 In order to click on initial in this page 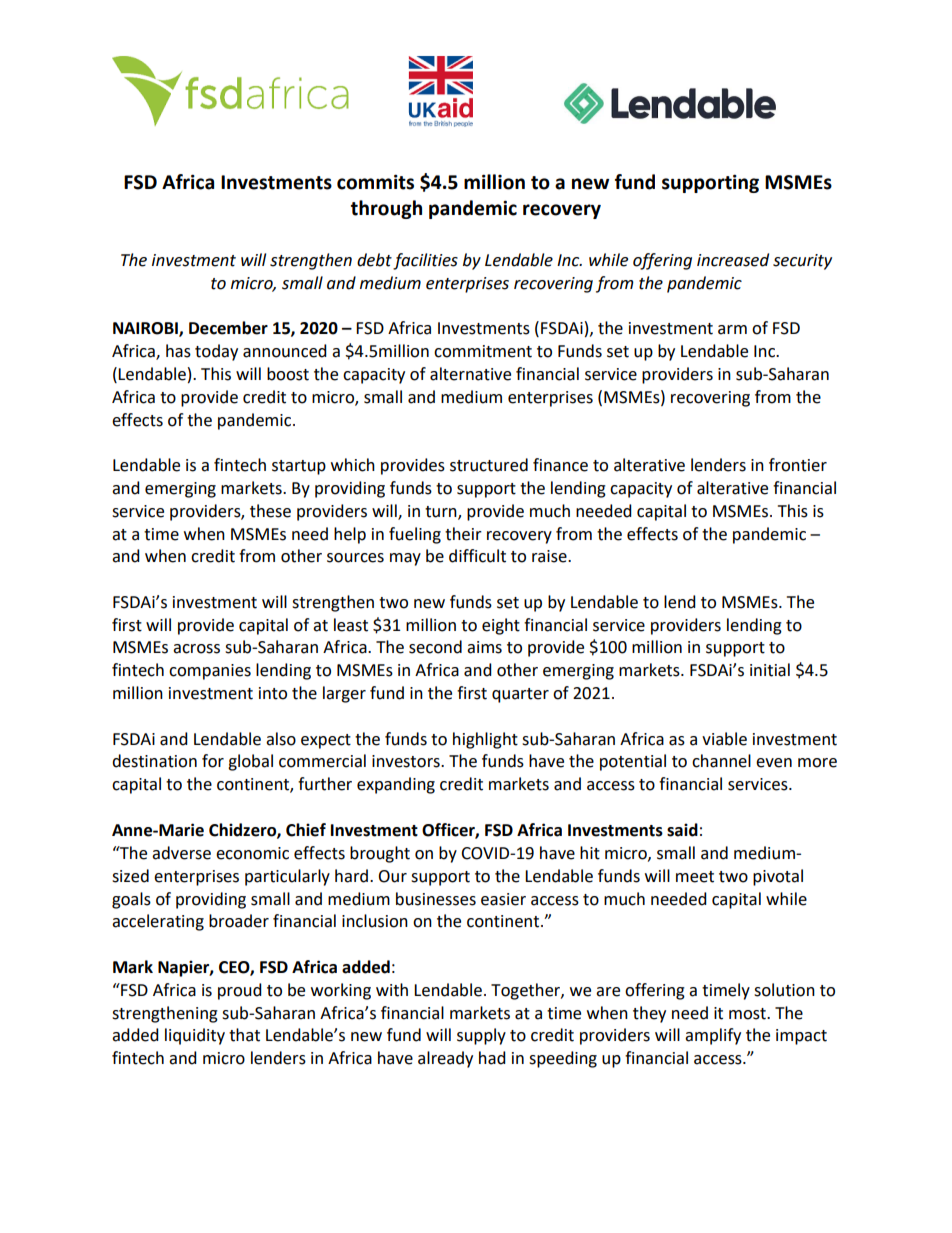, I will do `click(770, 670)`.
